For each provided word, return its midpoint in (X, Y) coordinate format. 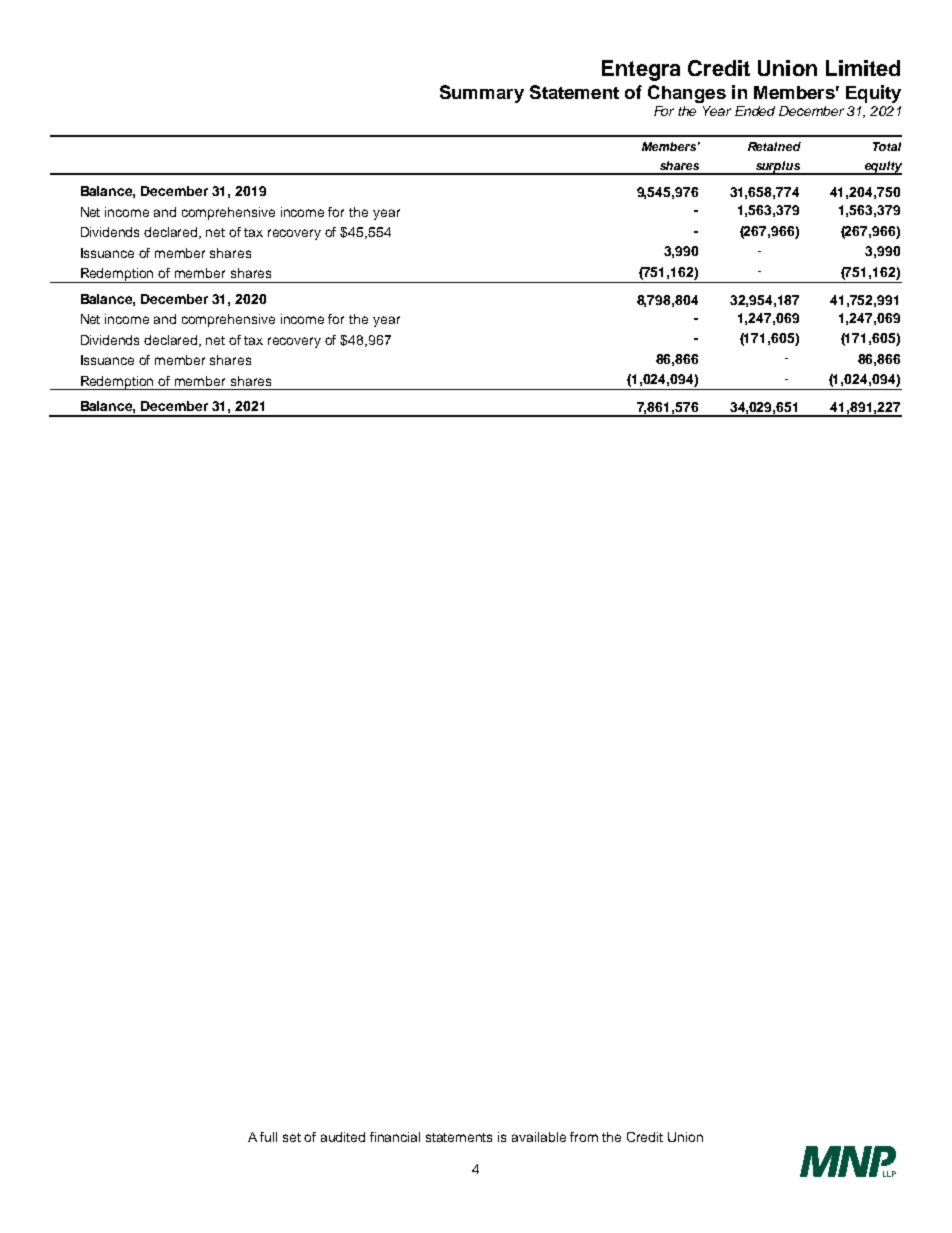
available (539, 1137)
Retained (774, 146)
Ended (755, 111)
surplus (778, 168)
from (584, 1137)
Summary (482, 94)
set (292, 1137)
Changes (687, 94)
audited (343, 1137)
